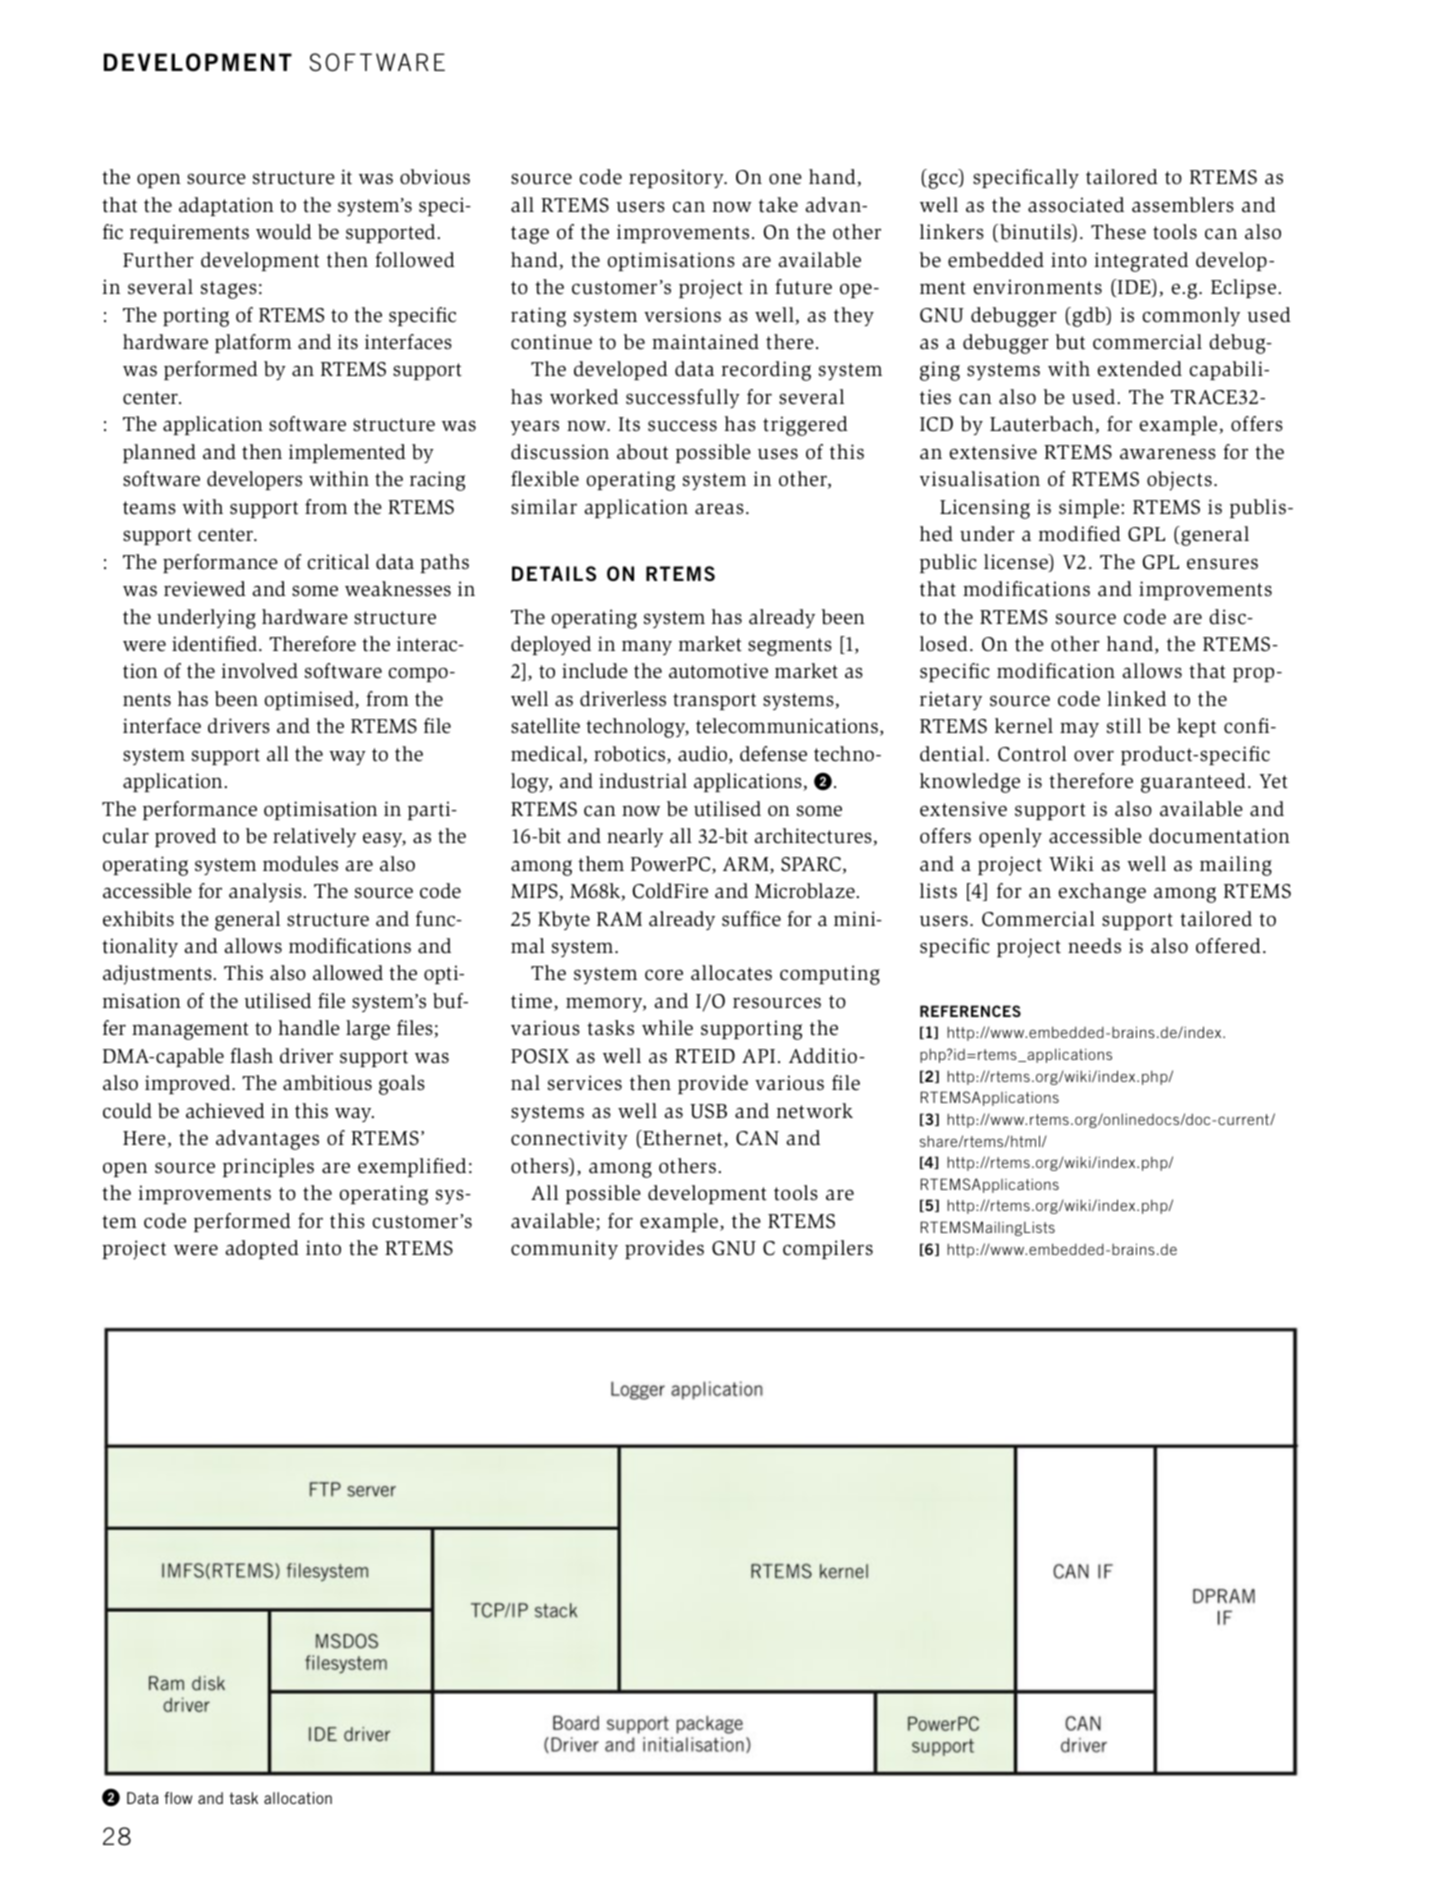 This page has height=1900, width=1430. Describe the element at coordinates (178, 1798) in the page. I see `flow` at that location.
